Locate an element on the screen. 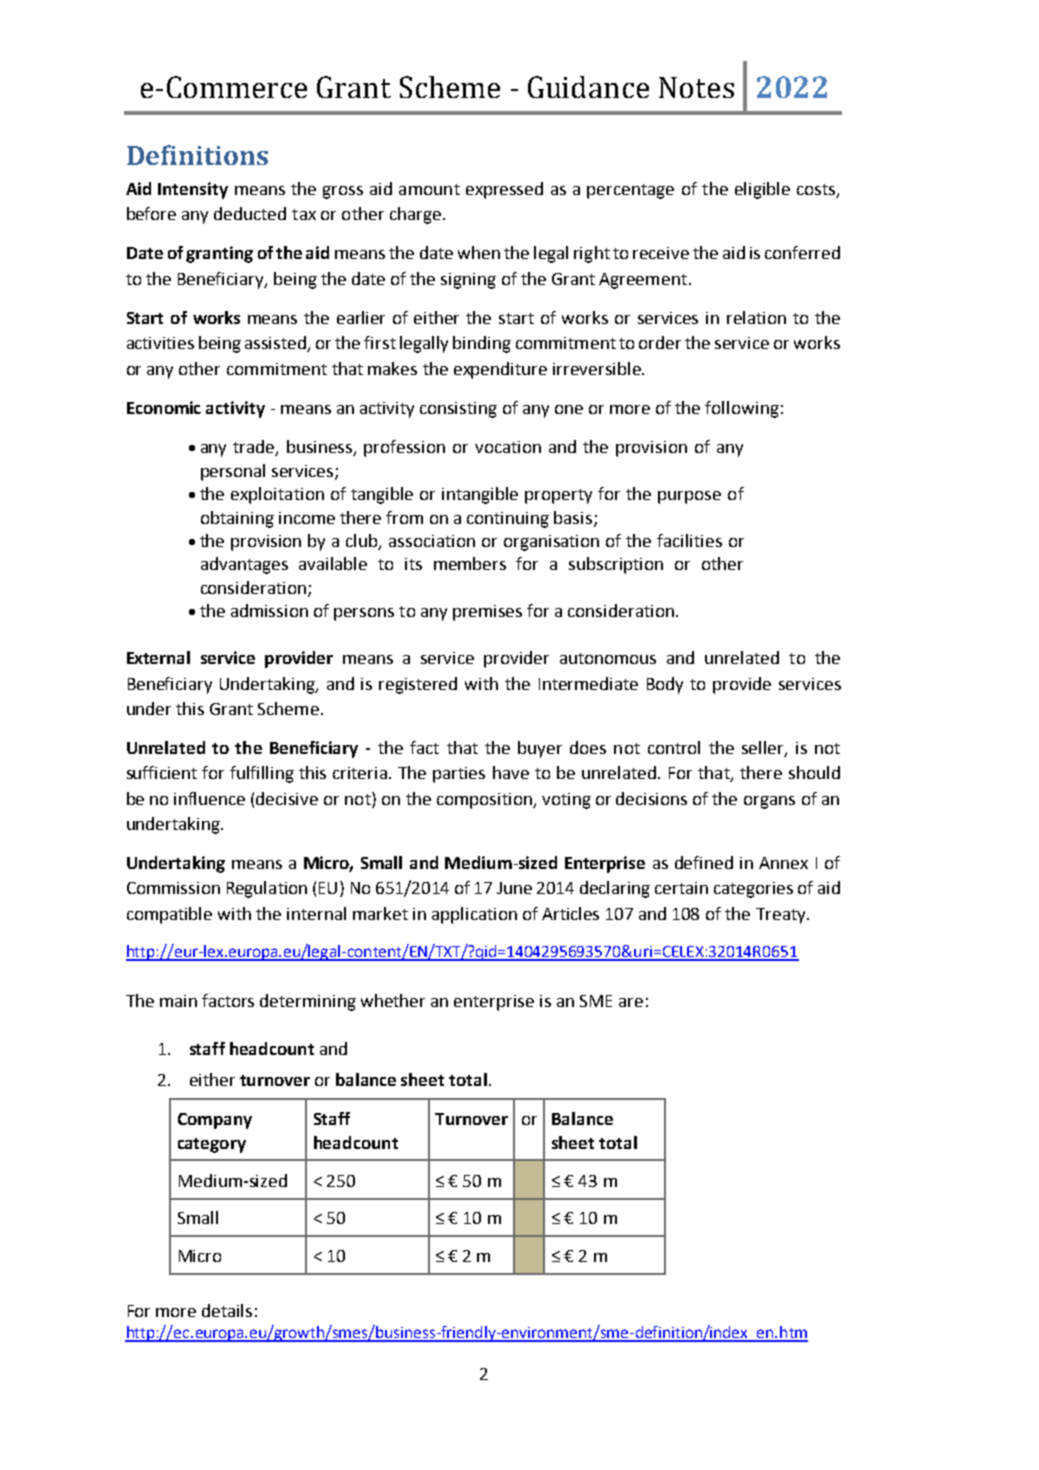  Regulation is located at coordinates (267, 889).
